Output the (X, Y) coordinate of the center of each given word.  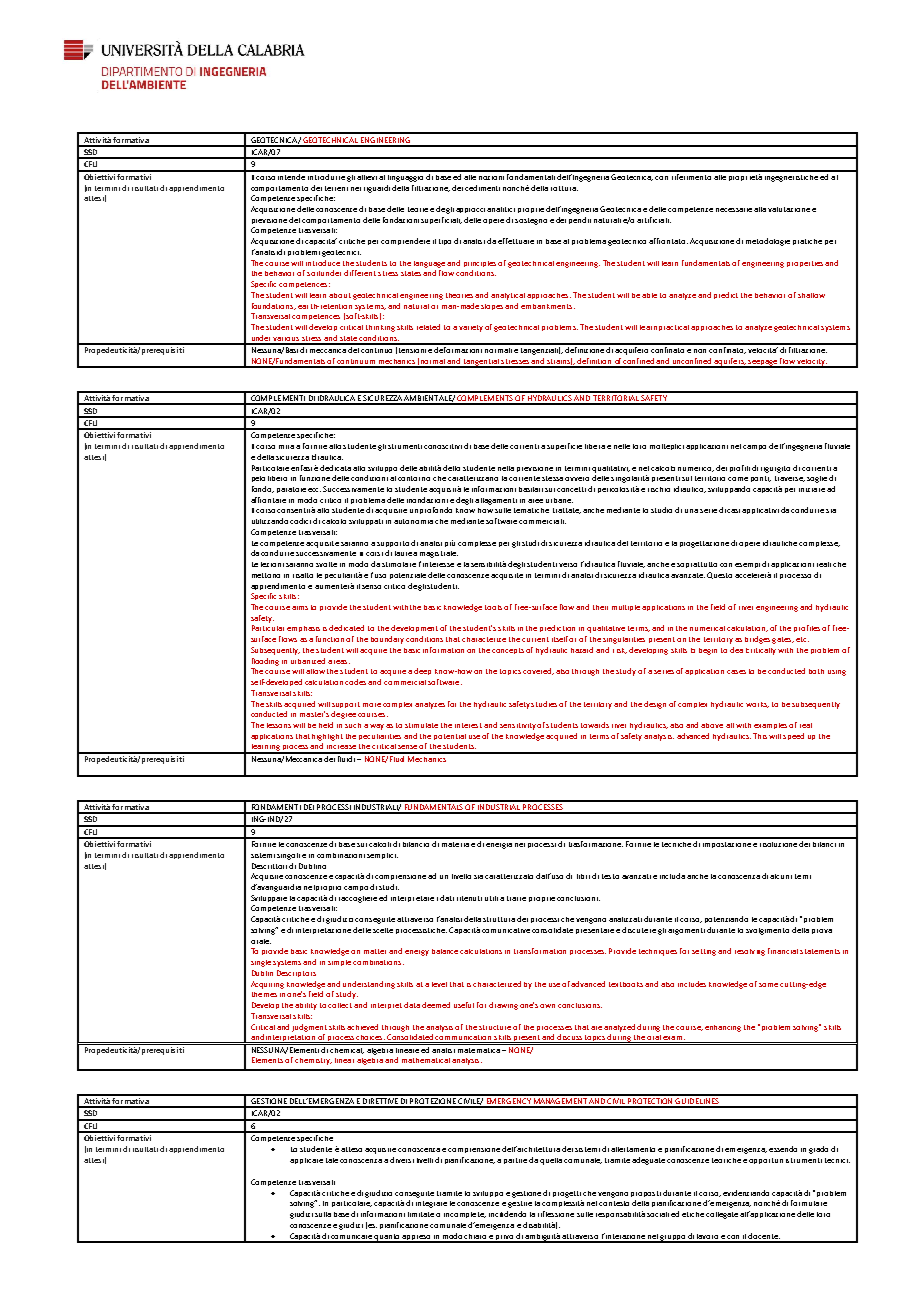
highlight (327, 737)
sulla (323, 1214)
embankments (548, 306)
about (340, 295)
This (760, 736)
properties (805, 264)
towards (595, 725)
